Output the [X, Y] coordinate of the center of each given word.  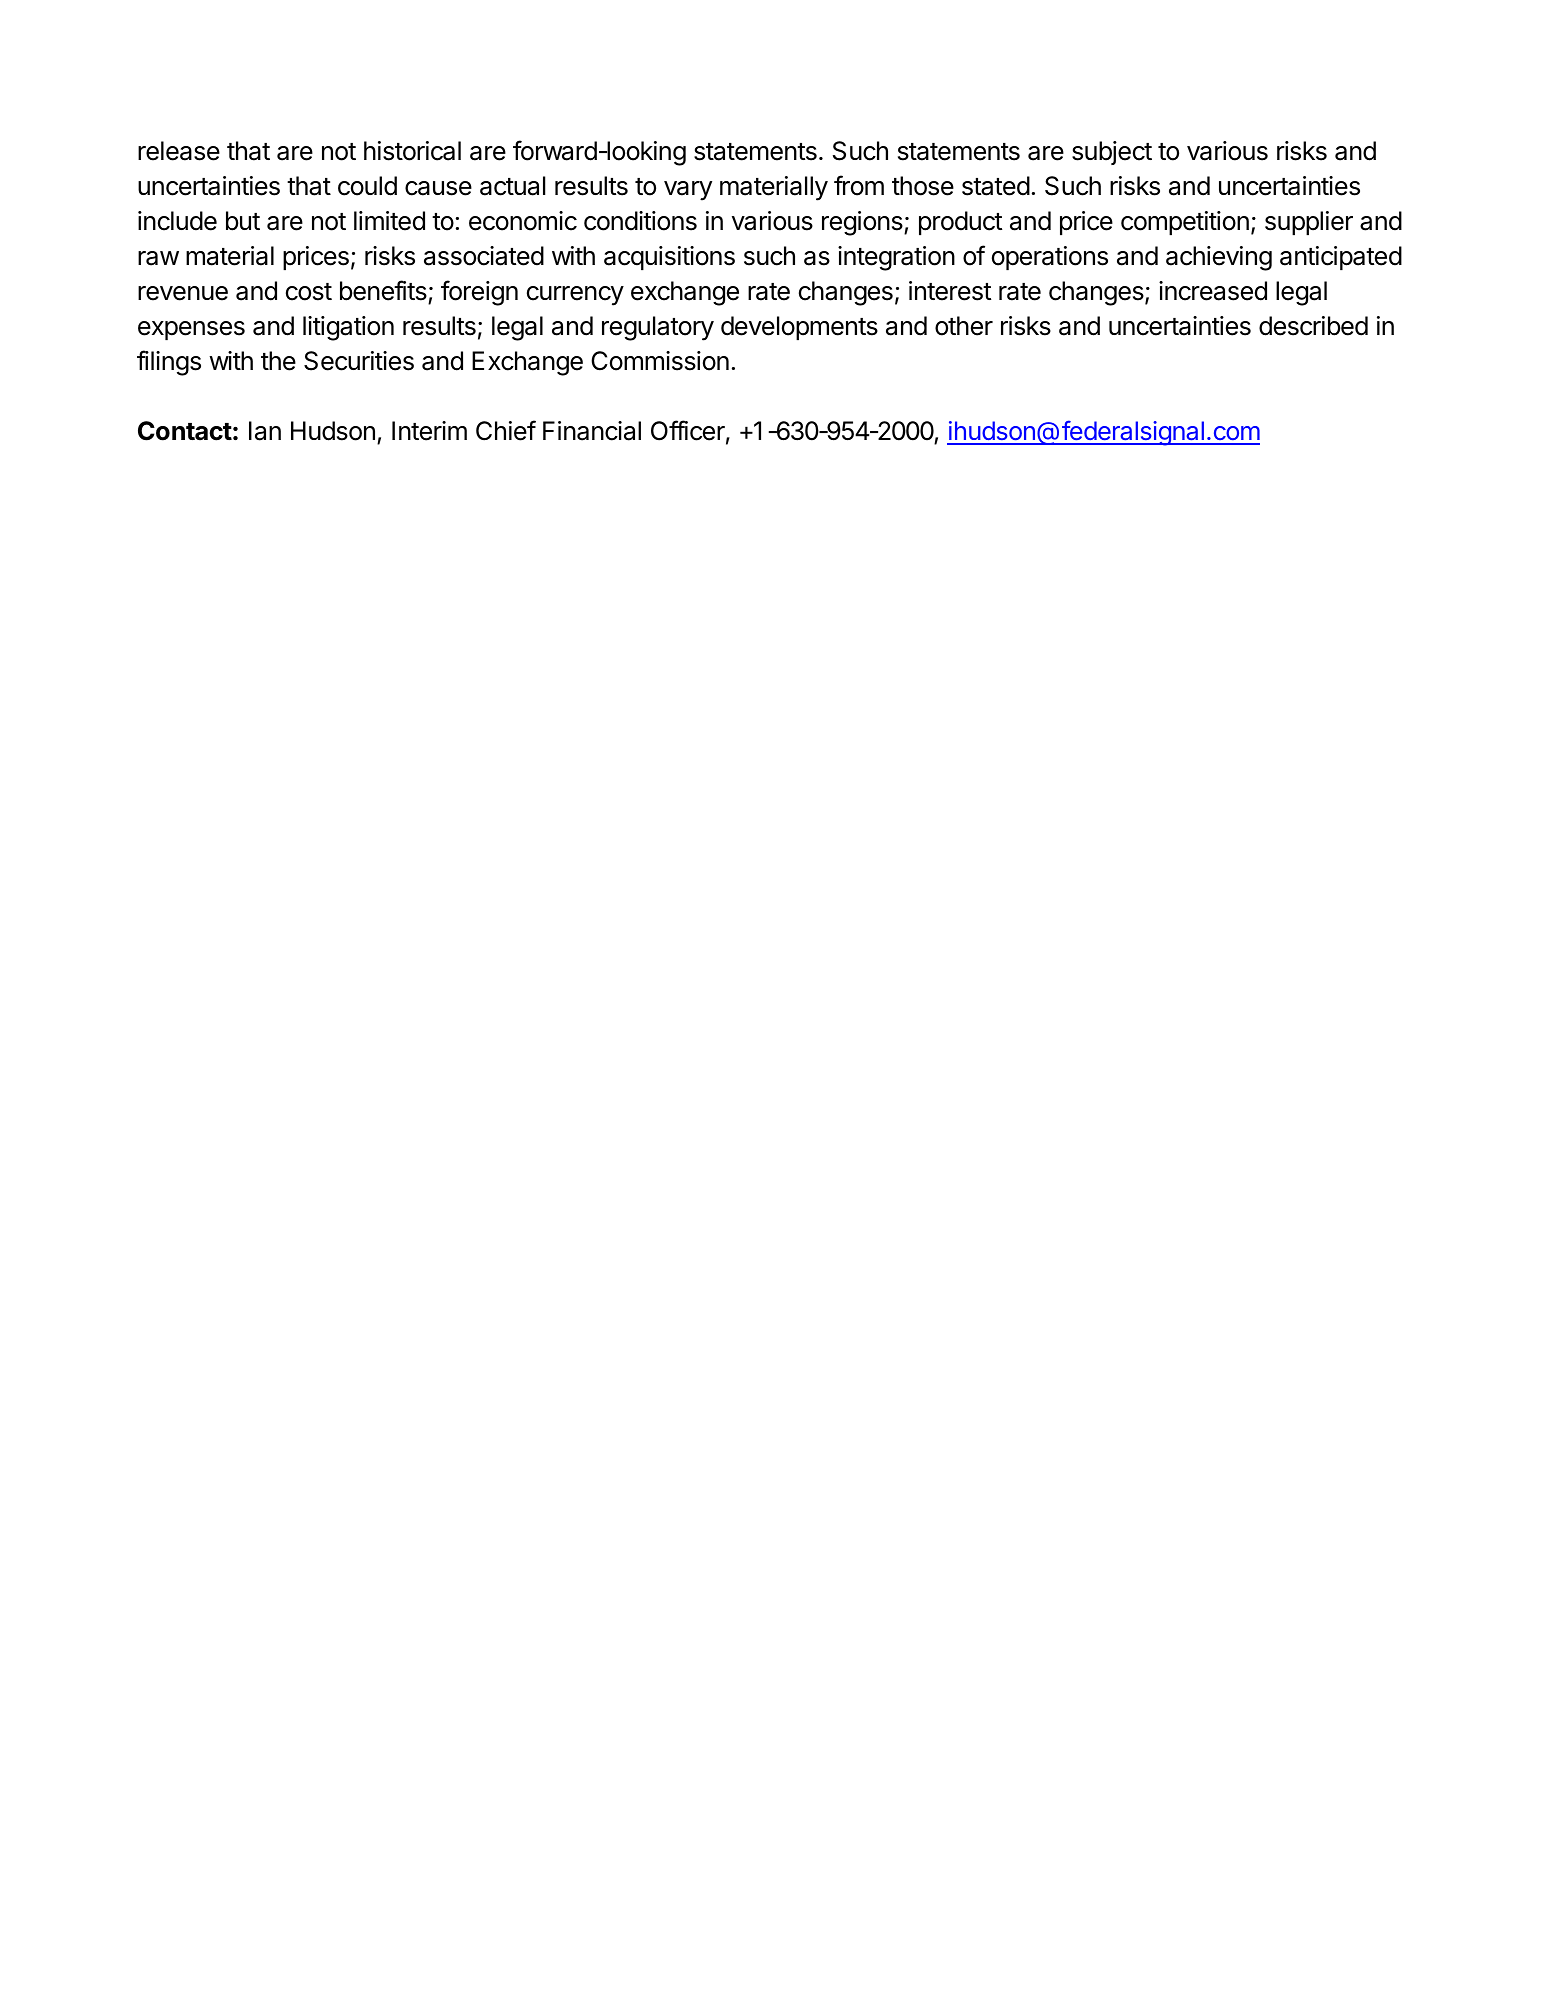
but [243, 221]
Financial [592, 431]
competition [1185, 223]
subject [1112, 153]
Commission [660, 361]
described [1313, 326]
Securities [359, 361]
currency [575, 296]
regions [863, 223]
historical [412, 151]
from [859, 185]
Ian [265, 431]
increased [1213, 291]
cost [309, 292]
